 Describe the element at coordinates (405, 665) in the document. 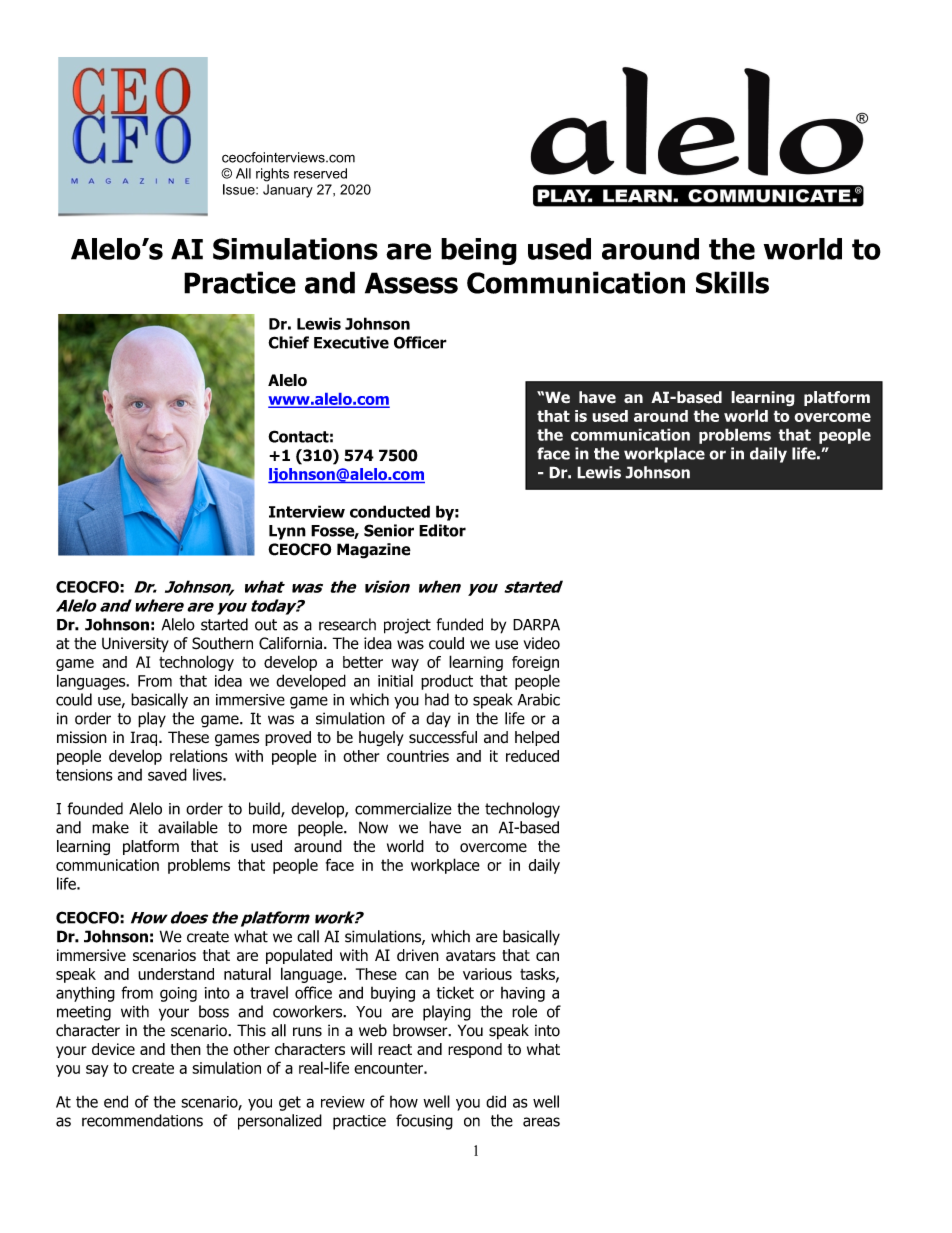

I see `way` at that location.
